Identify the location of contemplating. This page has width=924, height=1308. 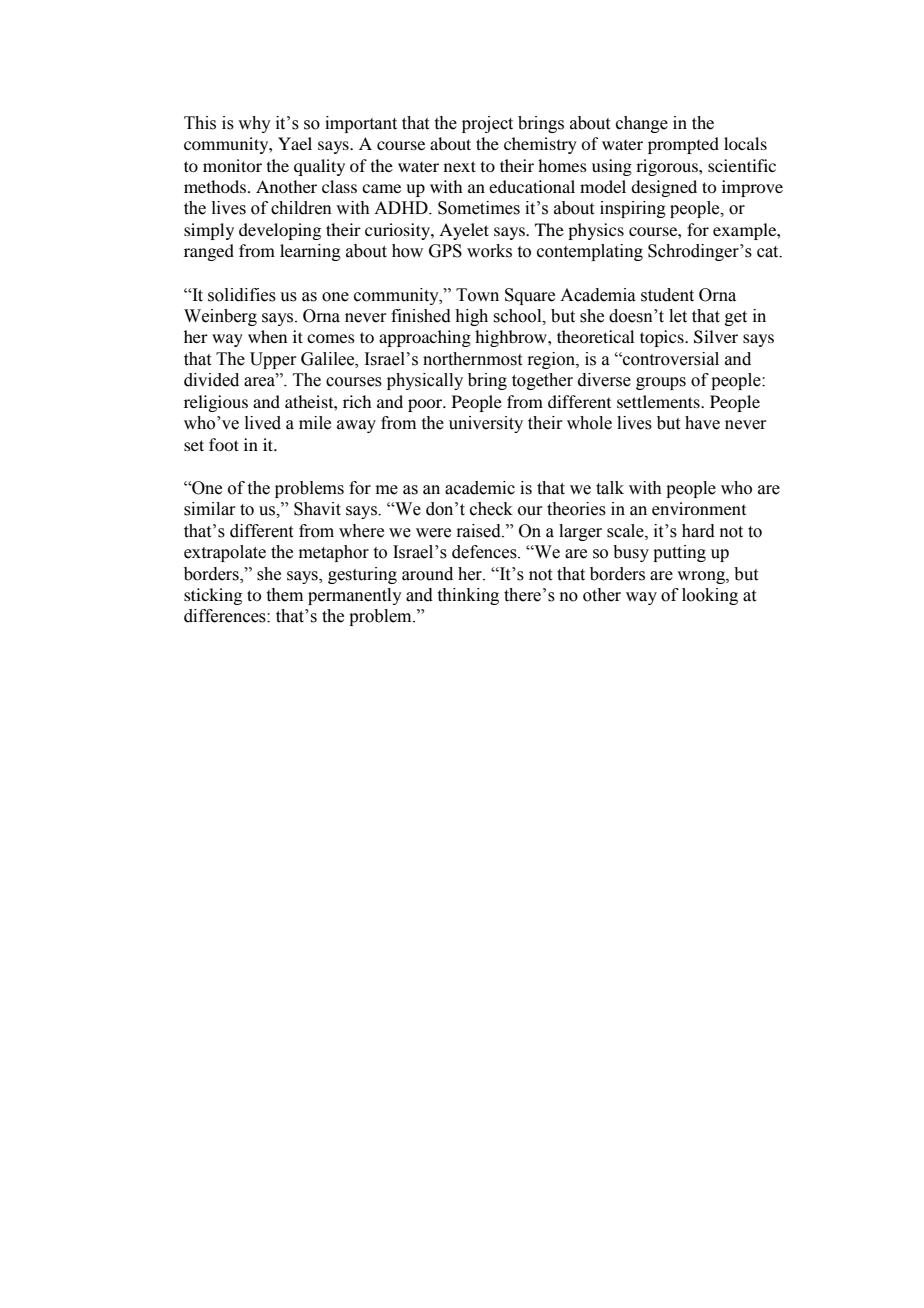
(590, 252).
